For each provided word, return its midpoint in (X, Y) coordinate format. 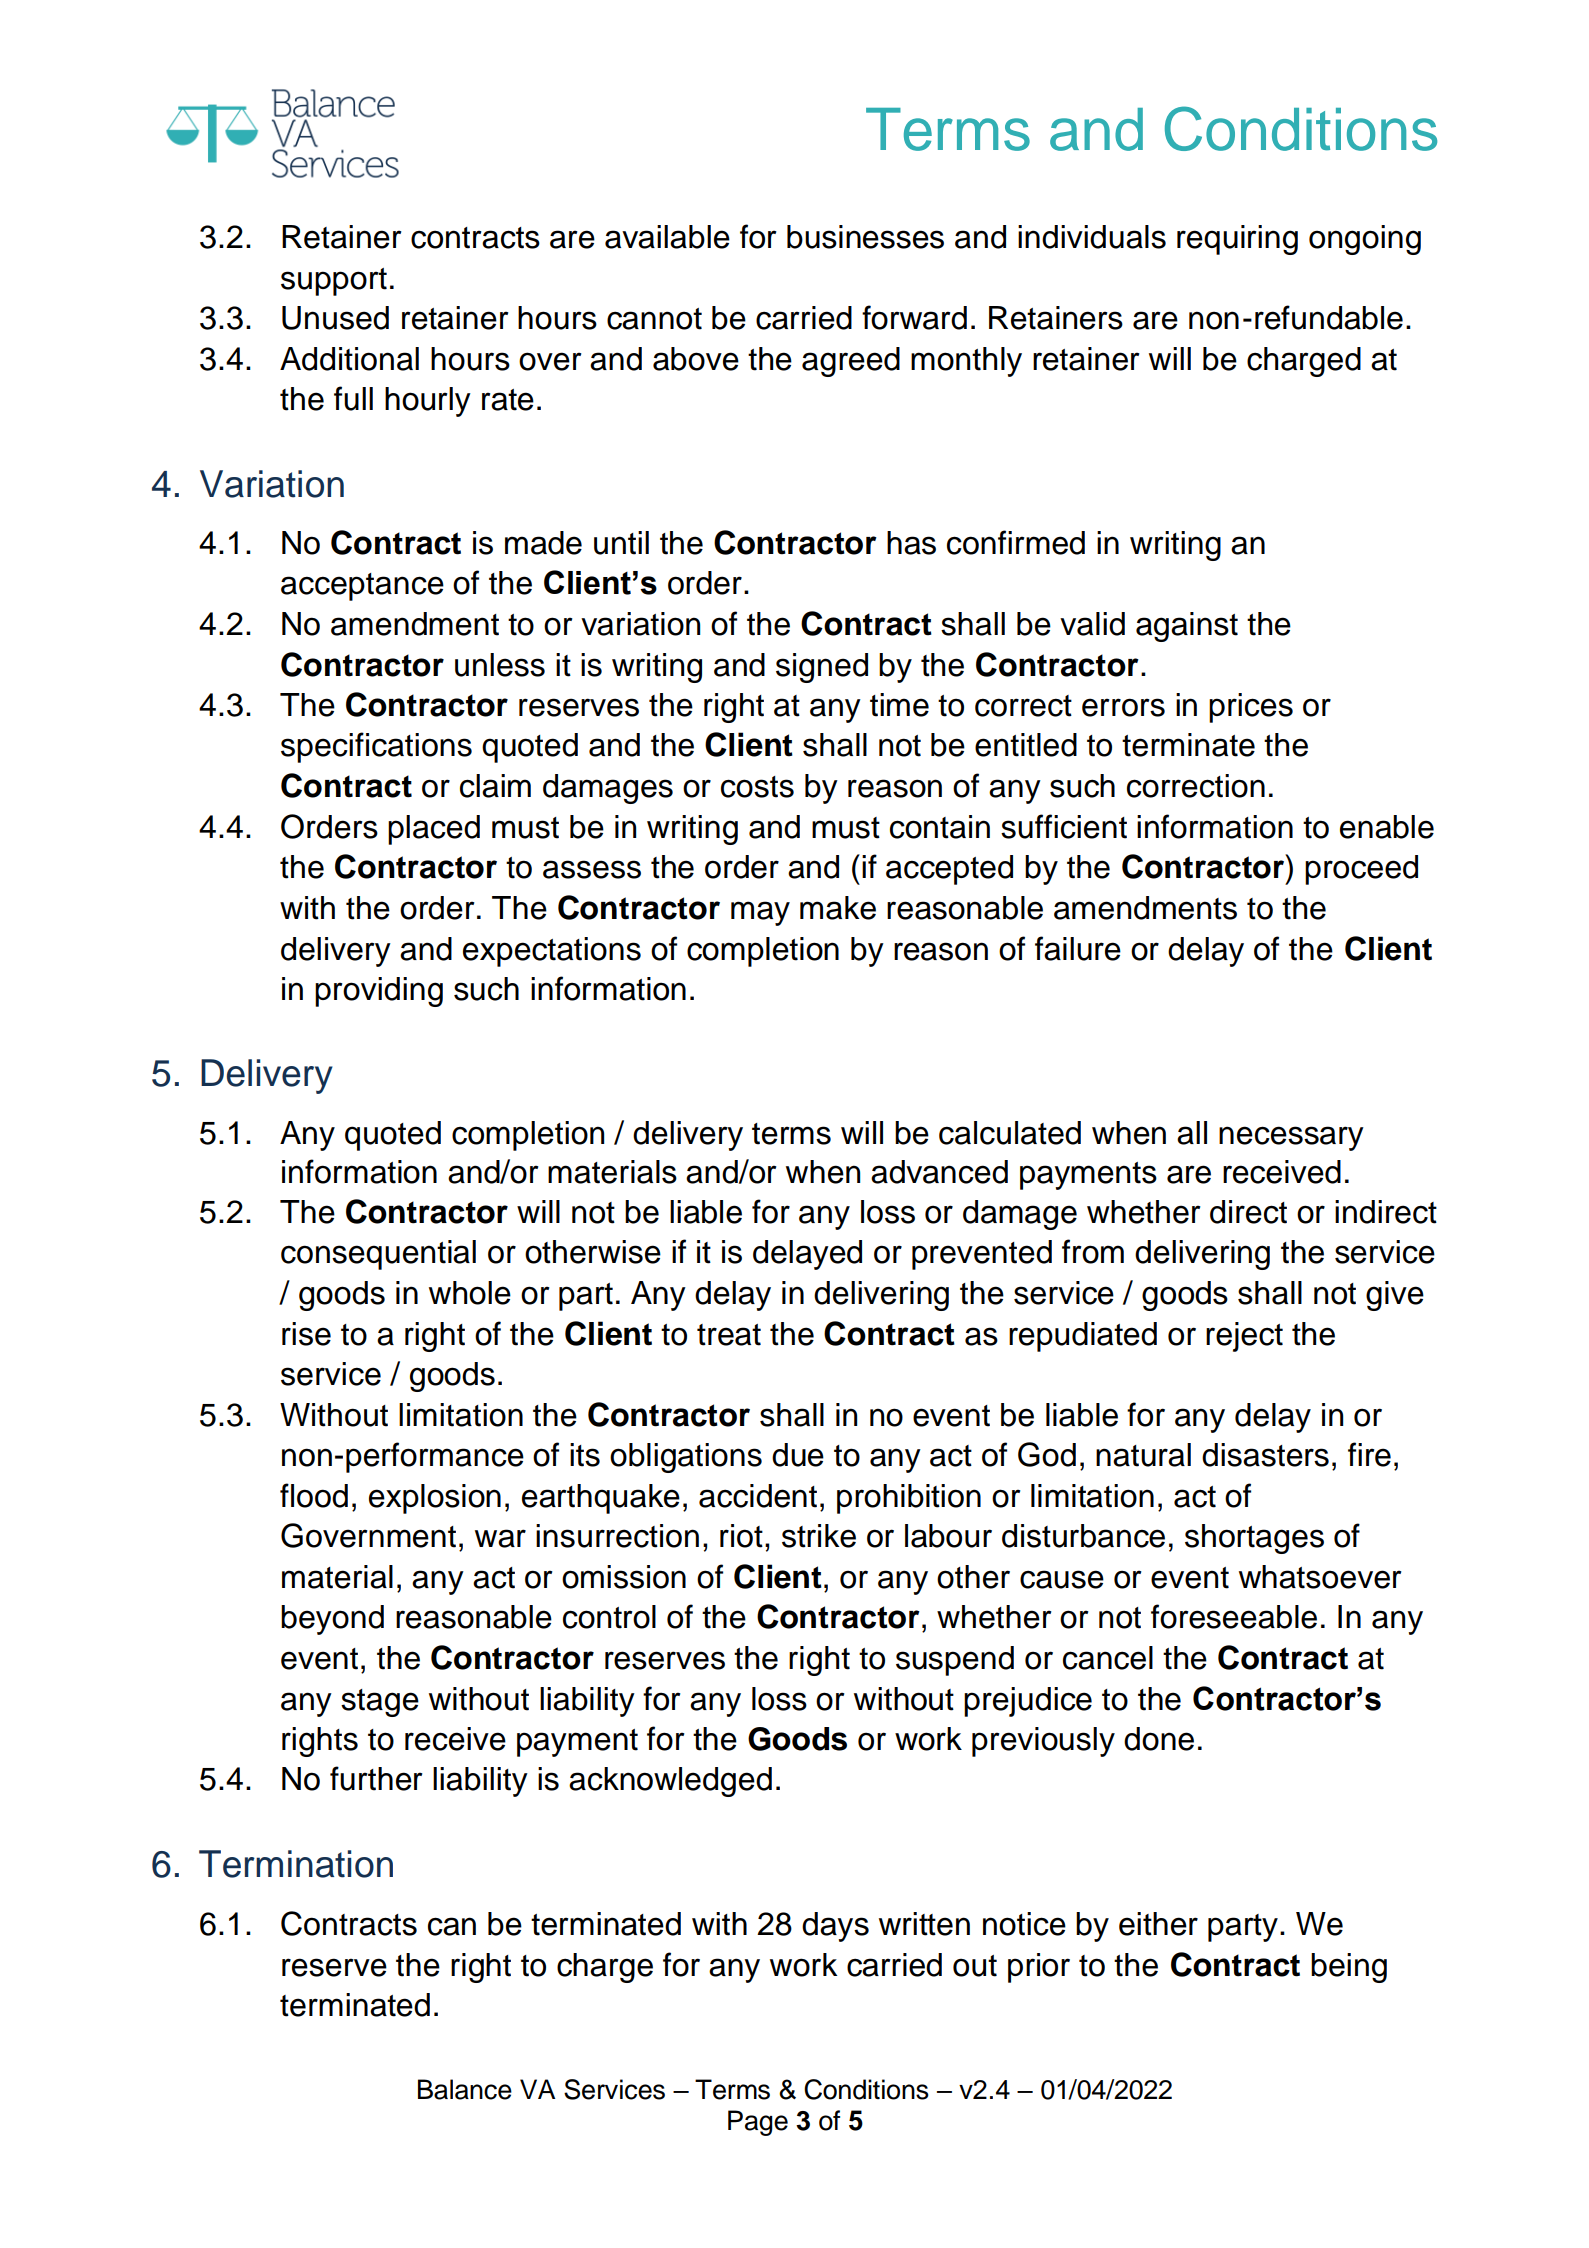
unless (500, 665)
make (838, 908)
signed (822, 668)
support (334, 282)
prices (1251, 708)
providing (379, 992)
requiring (1237, 240)
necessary (1291, 1138)
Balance (465, 2089)
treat (729, 1335)
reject (1244, 1337)
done (1159, 1739)
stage (380, 1703)
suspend (955, 1661)
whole (470, 1293)
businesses (865, 237)
